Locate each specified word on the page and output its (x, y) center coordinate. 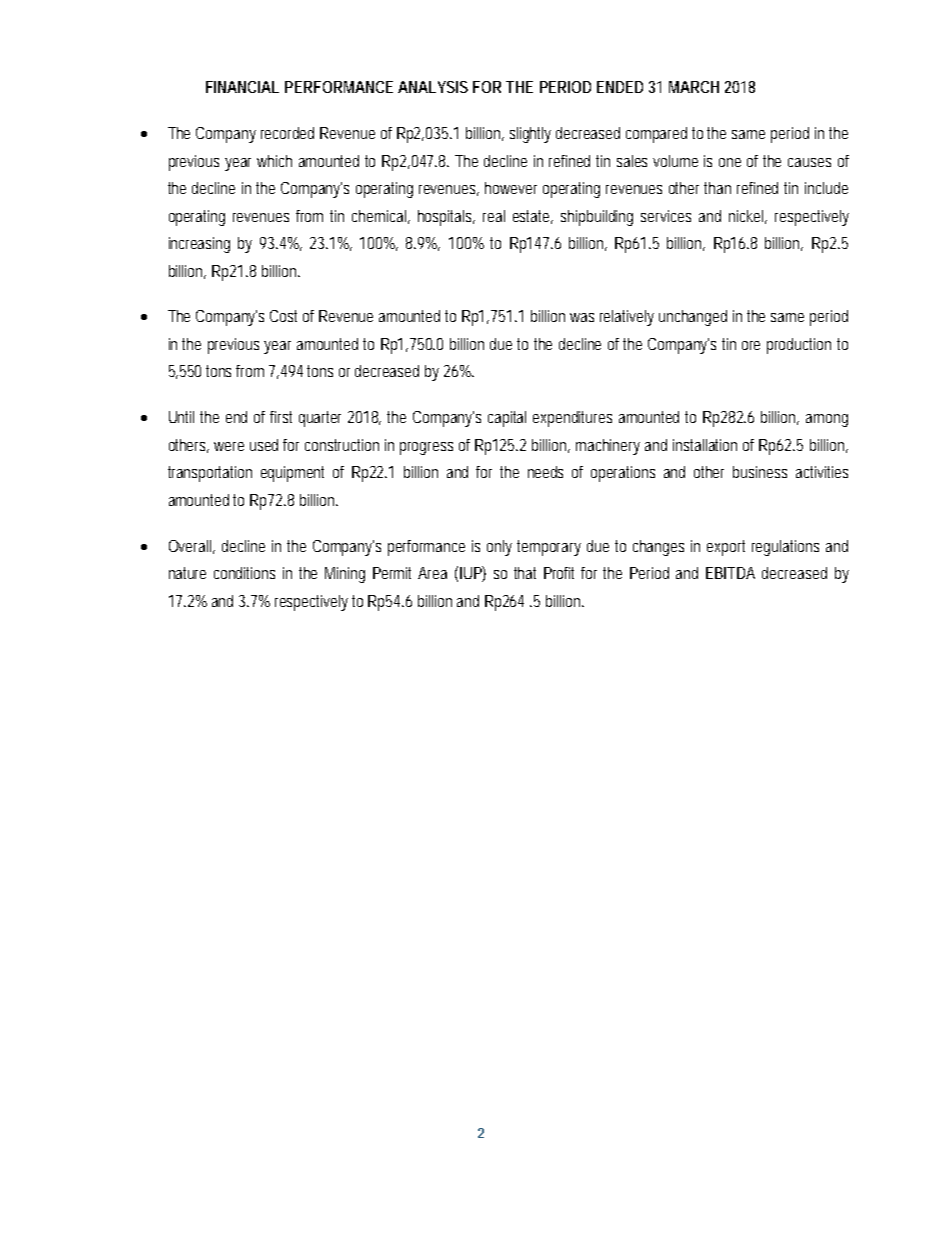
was (582, 317)
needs (545, 472)
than (717, 188)
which (274, 161)
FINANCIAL (242, 87)
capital (507, 419)
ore (751, 345)
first (281, 417)
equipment (292, 474)
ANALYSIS (433, 87)
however (511, 188)
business (760, 472)
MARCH (694, 87)
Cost (283, 316)
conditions (244, 573)
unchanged (693, 318)
